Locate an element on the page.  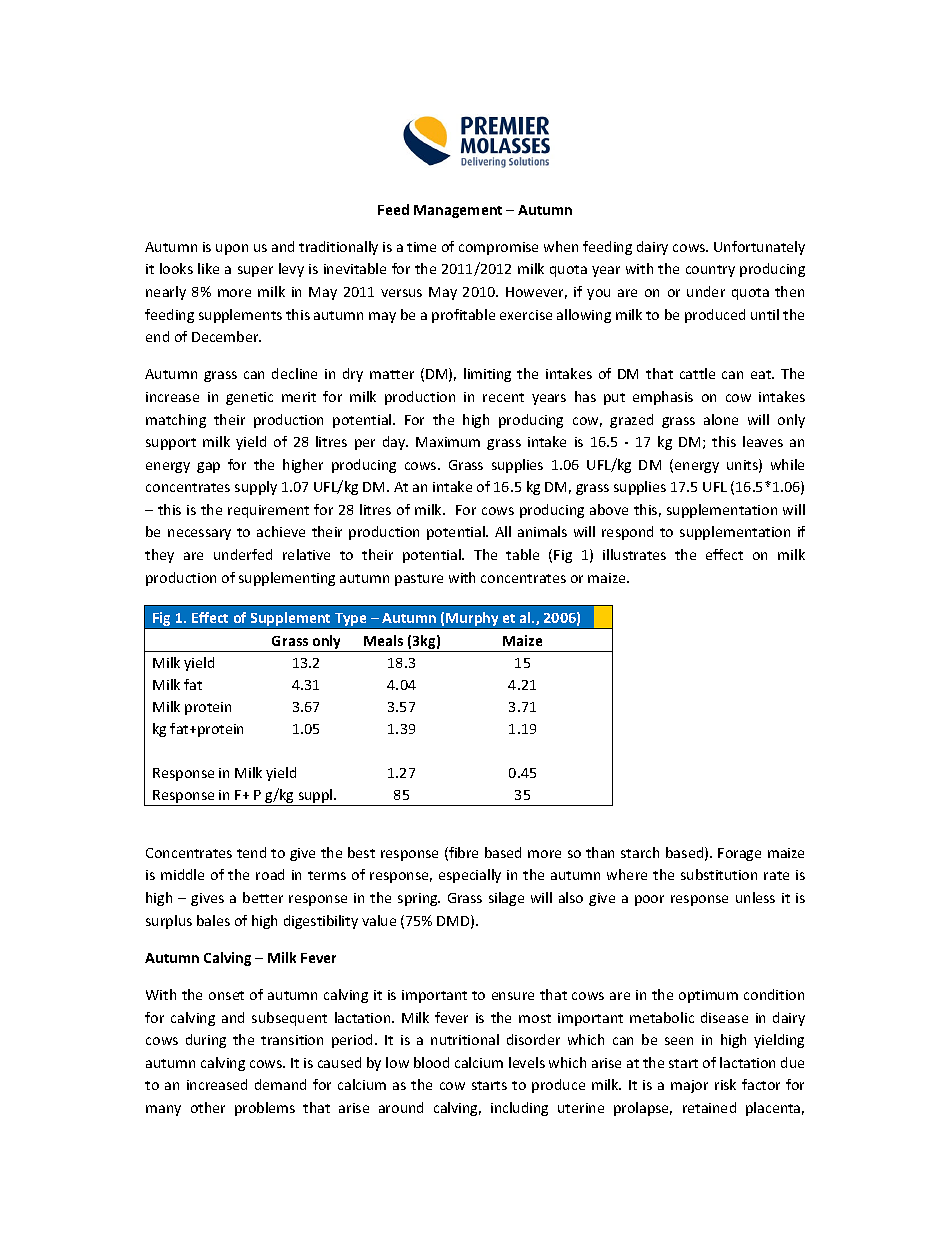
upon is located at coordinates (232, 249).
